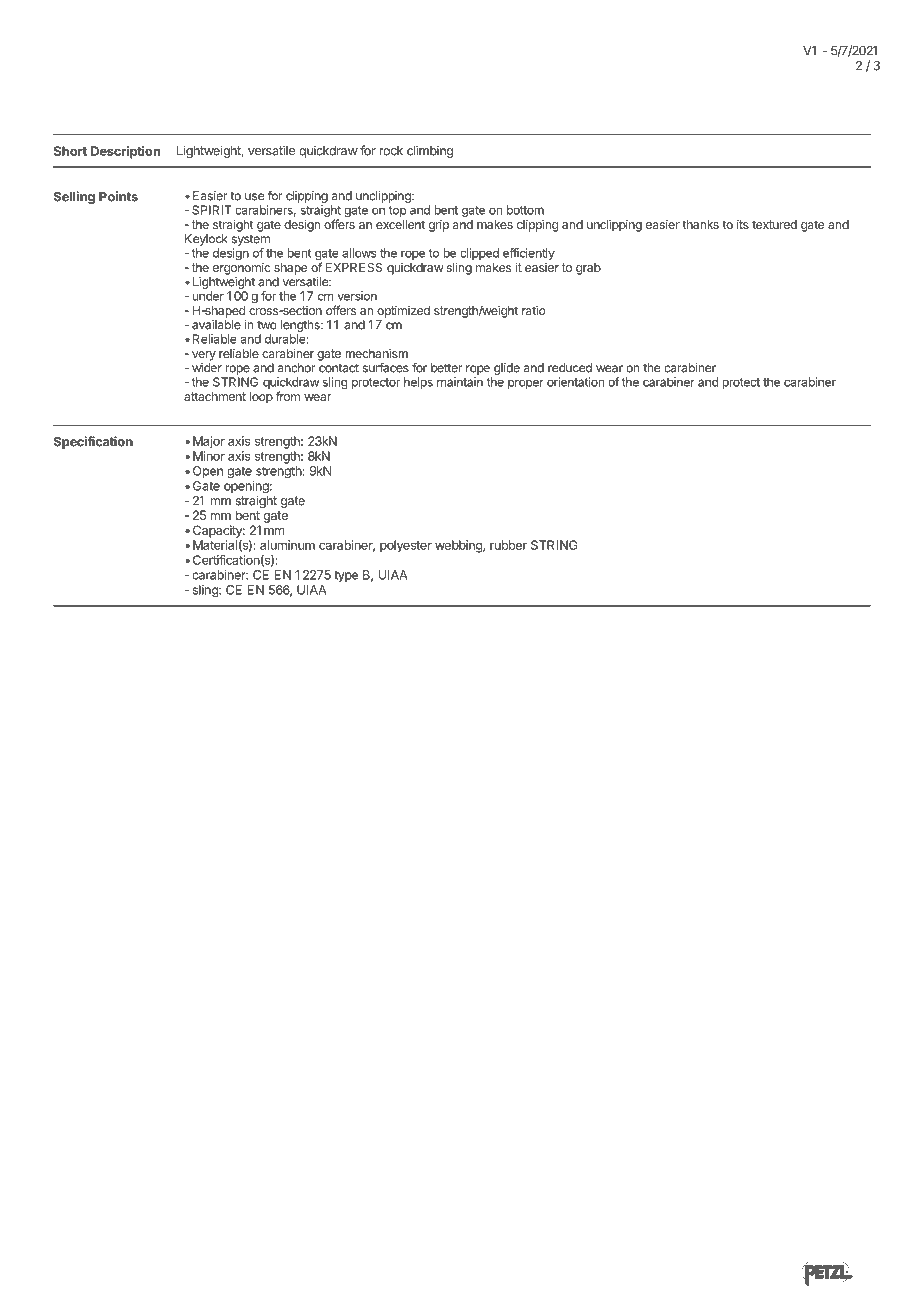 Image resolution: width=924 pixels, height=1308 pixels. I want to click on climbing, so click(430, 151).
